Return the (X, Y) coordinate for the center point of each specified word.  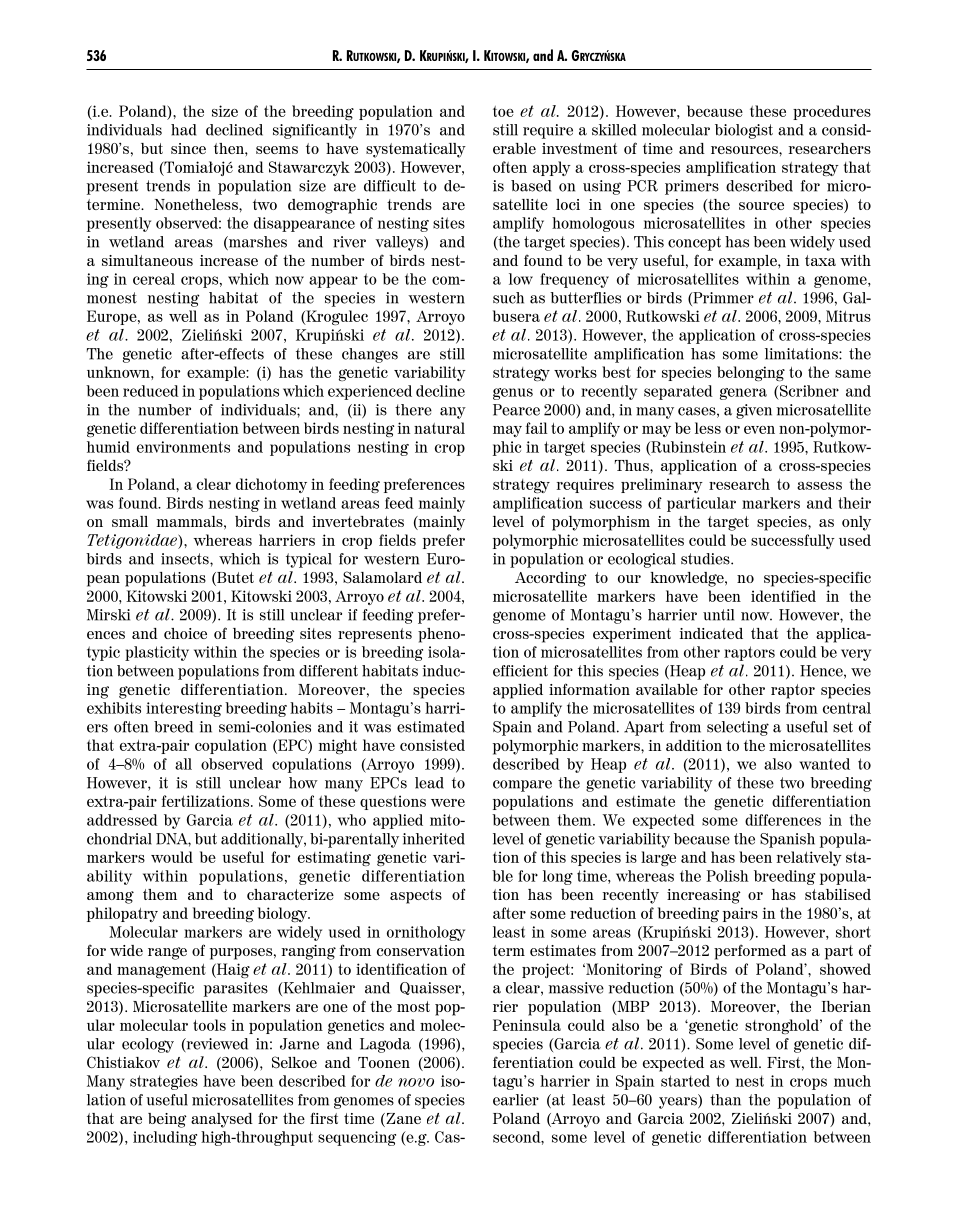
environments (183, 447)
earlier (516, 1100)
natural (439, 428)
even (759, 430)
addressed (122, 820)
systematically (416, 150)
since (188, 148)
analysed (222, 1120)
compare (522, 786)
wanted (824, 764)
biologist (744, 131)
